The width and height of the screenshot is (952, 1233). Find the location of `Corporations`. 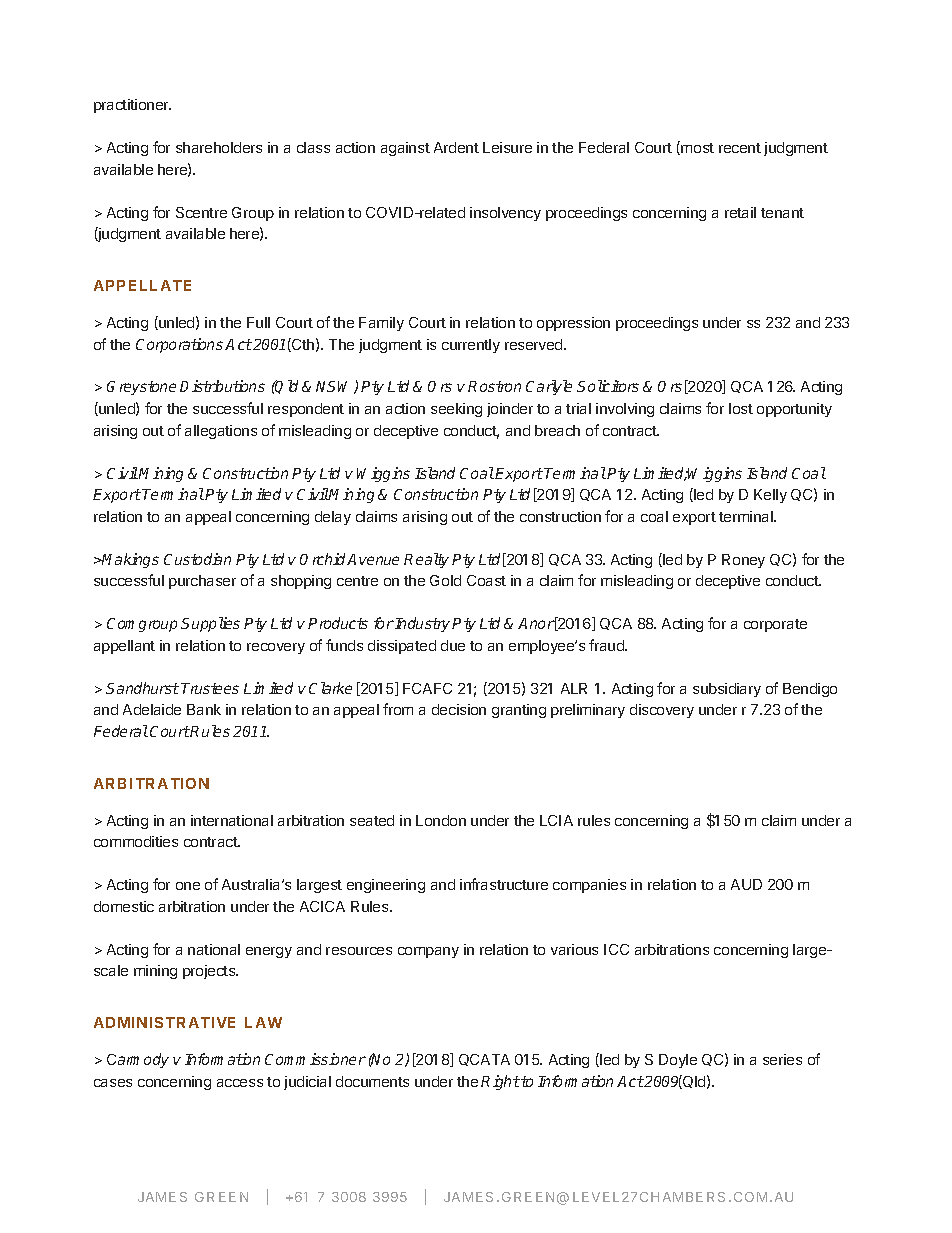

Corporations is located at coordinates (181, 345).
